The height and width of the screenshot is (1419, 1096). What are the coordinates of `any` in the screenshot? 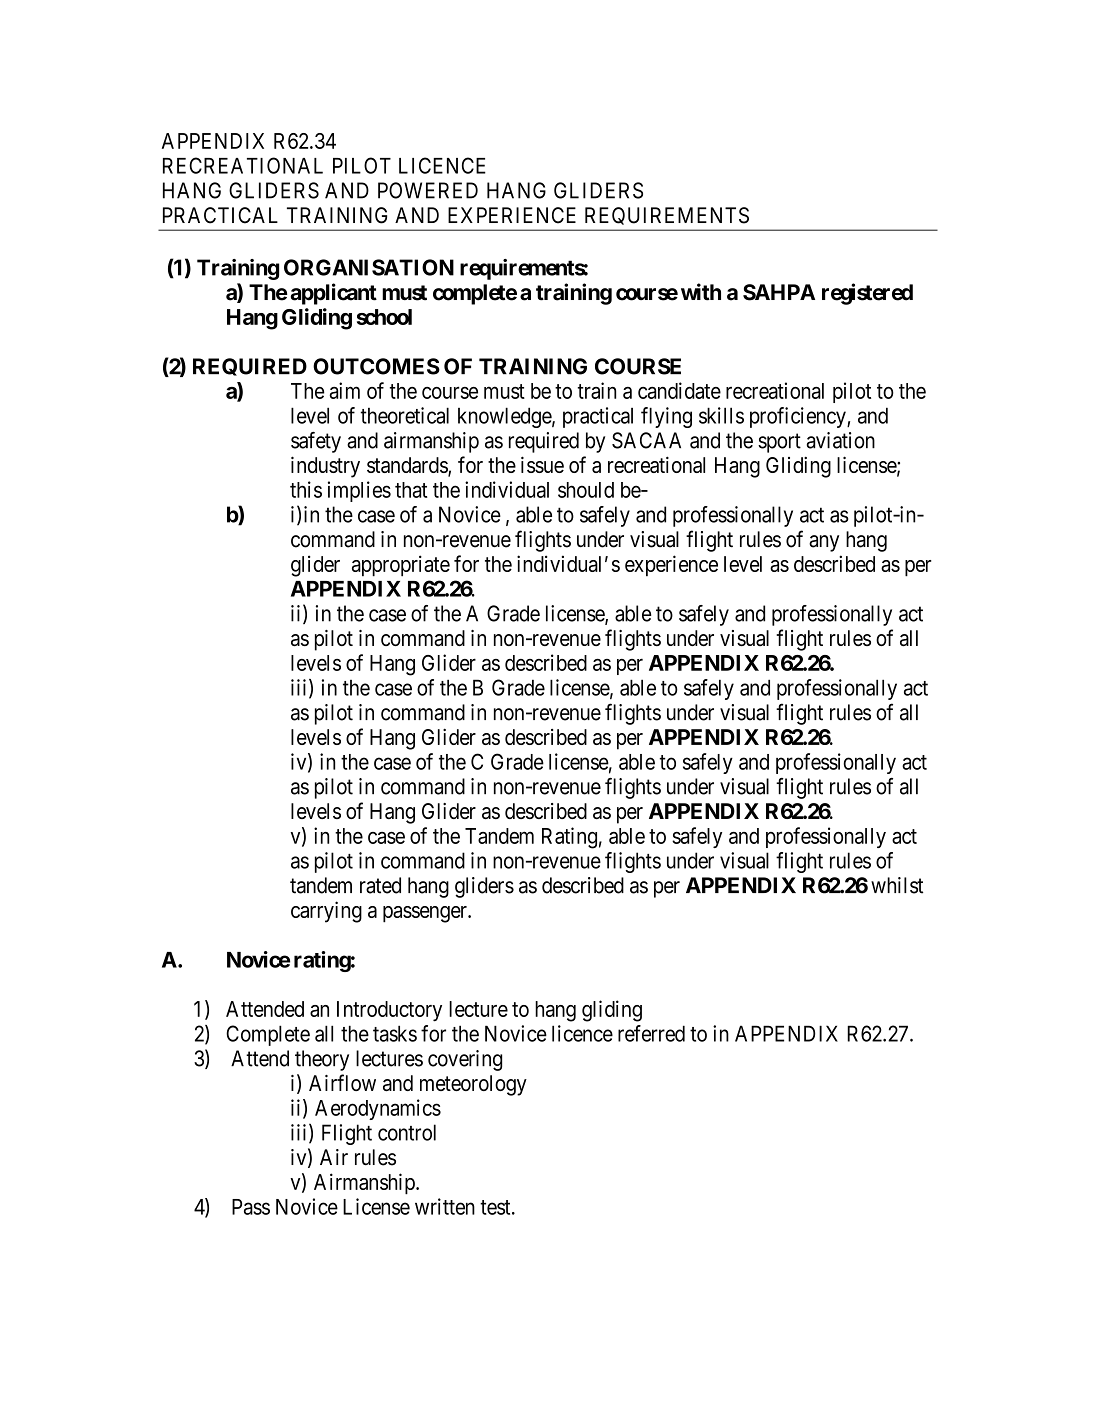 It's located at (824, 543).
